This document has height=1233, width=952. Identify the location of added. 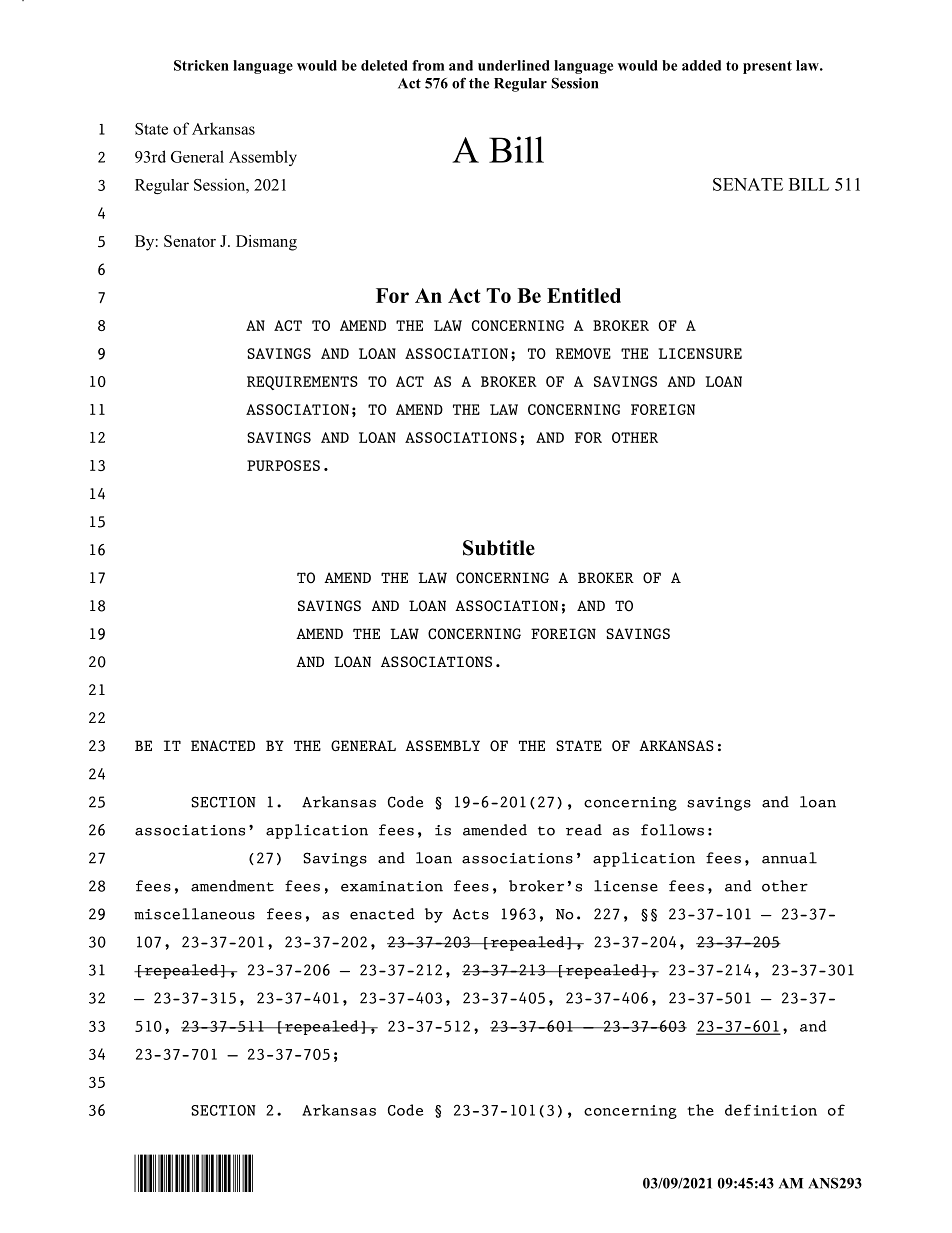
(701, 65).
